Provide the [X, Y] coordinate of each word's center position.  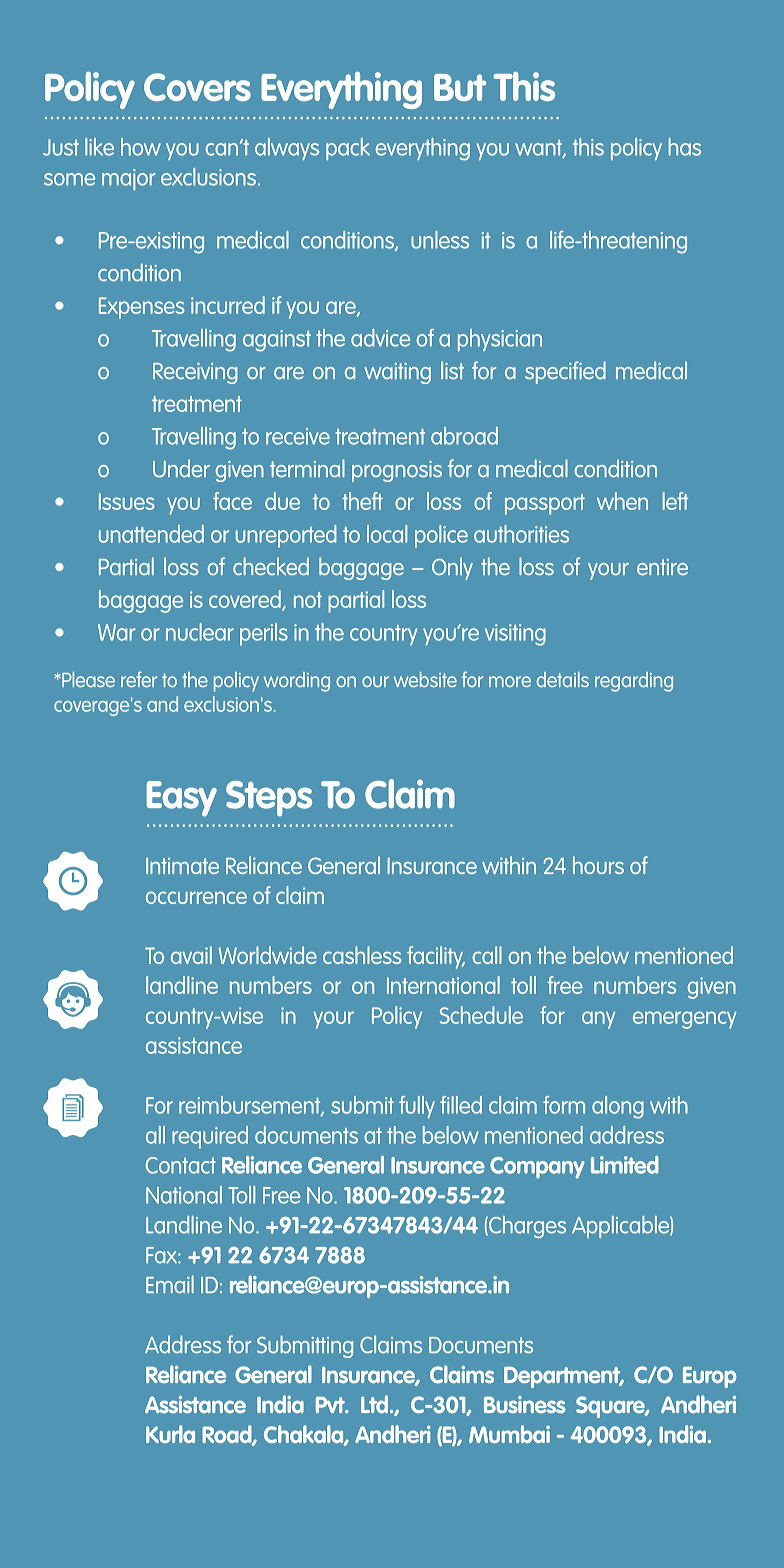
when [622, 501]
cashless [362, 955]
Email [170, 1284]
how [141, 147]
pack [348, 149]
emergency [685, 1020]
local [387, 534]
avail [191, 955]
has [685, 147]
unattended [151, 534]
